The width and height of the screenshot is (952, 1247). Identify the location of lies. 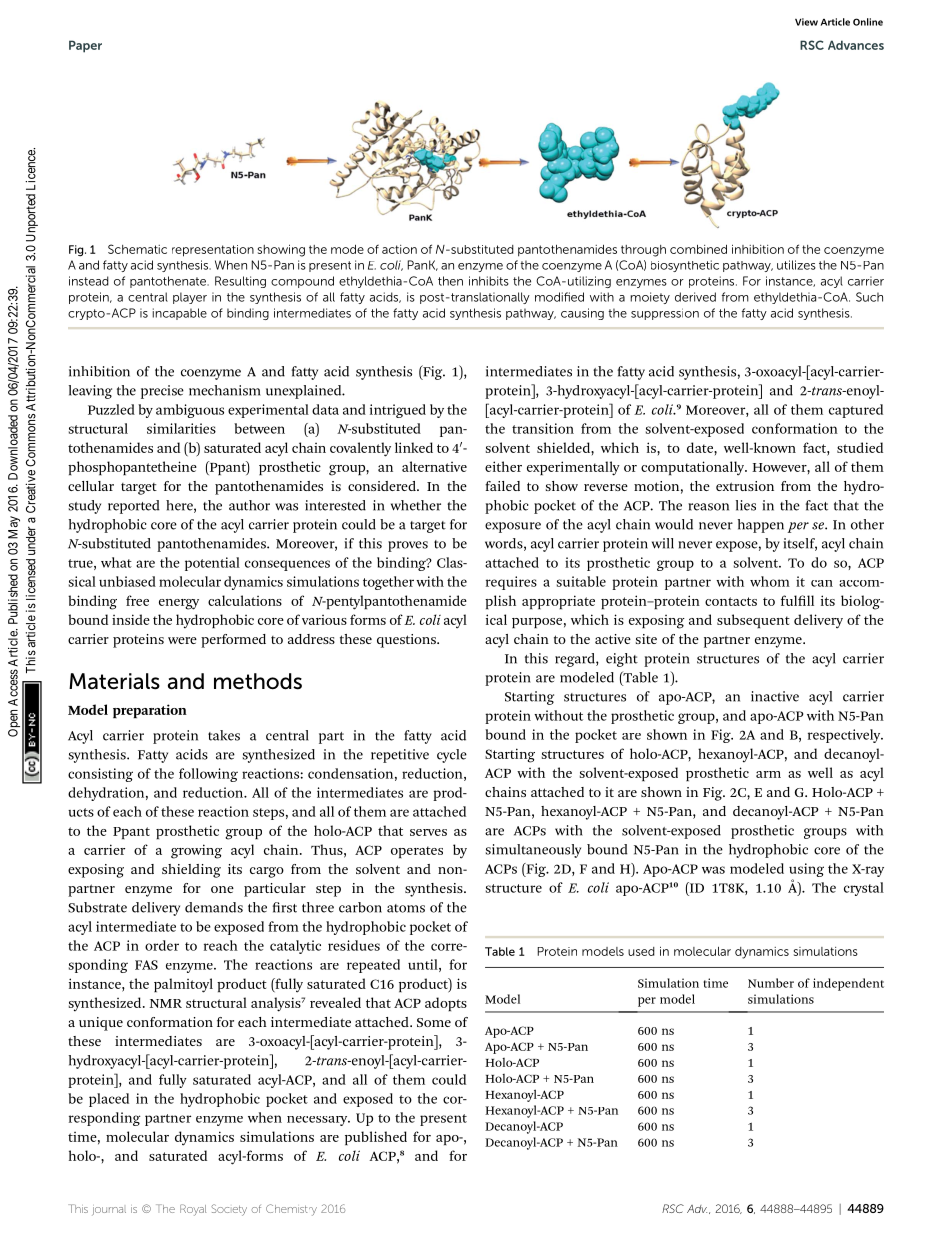
(746, 505).
